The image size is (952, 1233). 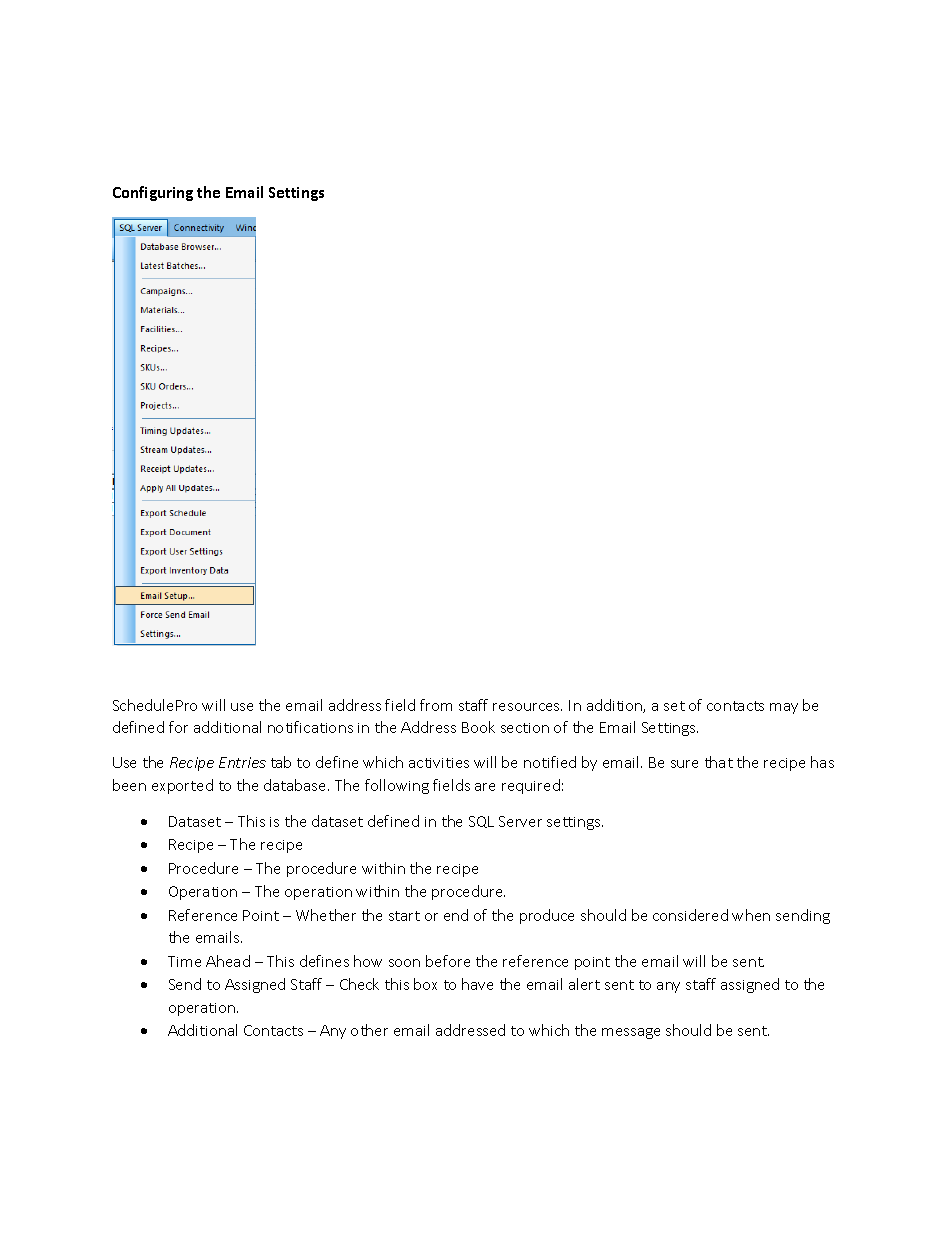 What do you see at coordinates (182, 786) in the document?
I see `exported` at bounding box center [182, 786].
